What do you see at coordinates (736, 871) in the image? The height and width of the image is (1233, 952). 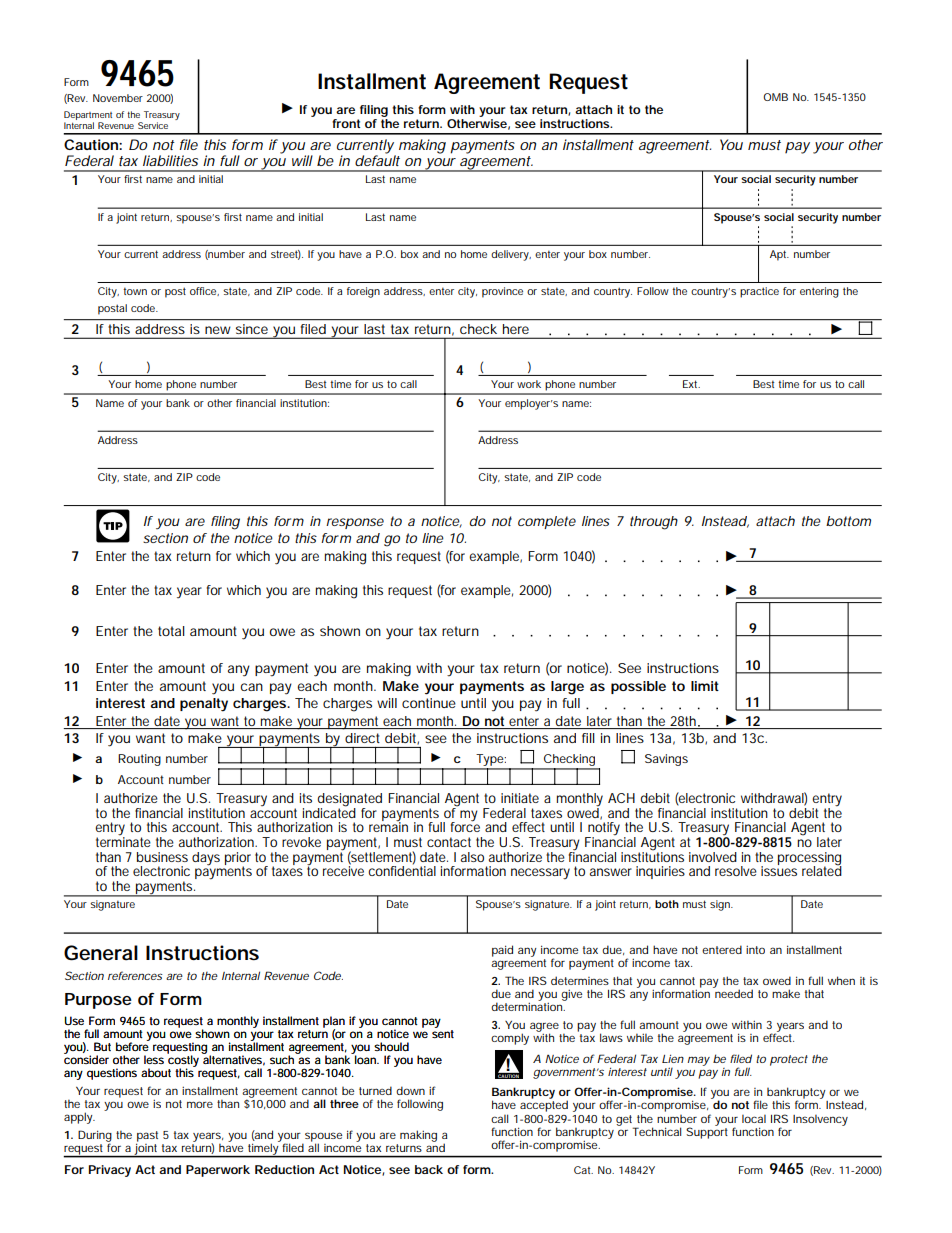 I see `resolve` at bounding box center [736, 871].
